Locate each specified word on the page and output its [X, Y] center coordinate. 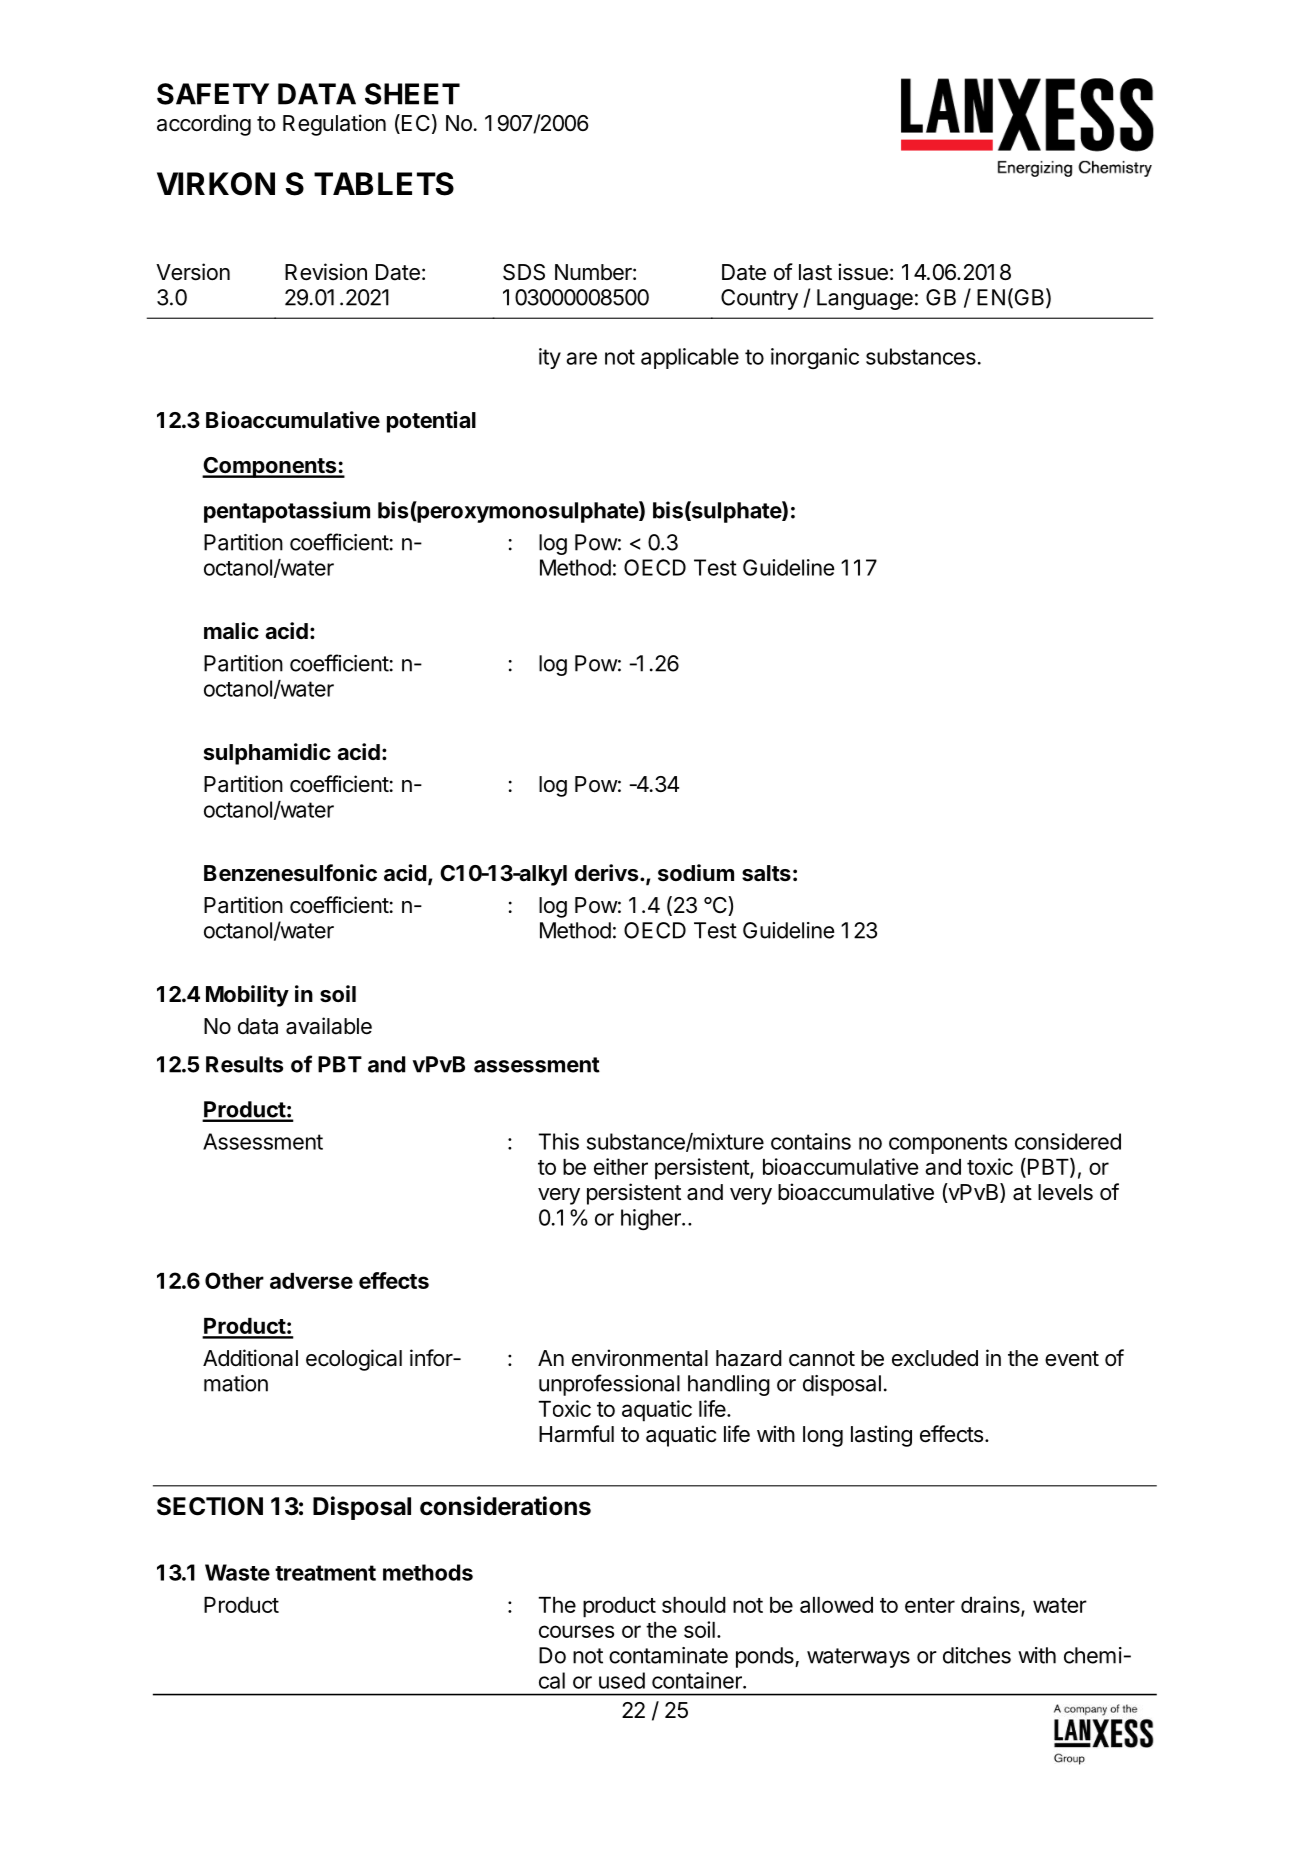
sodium [696, 872]
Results [244, 1064]
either [621, 1166]
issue [863, 272]
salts [766, 873]
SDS [524, 272]
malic [231, 630]
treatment [325, 1573]
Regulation [334, 125]
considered [1068, 1141]
